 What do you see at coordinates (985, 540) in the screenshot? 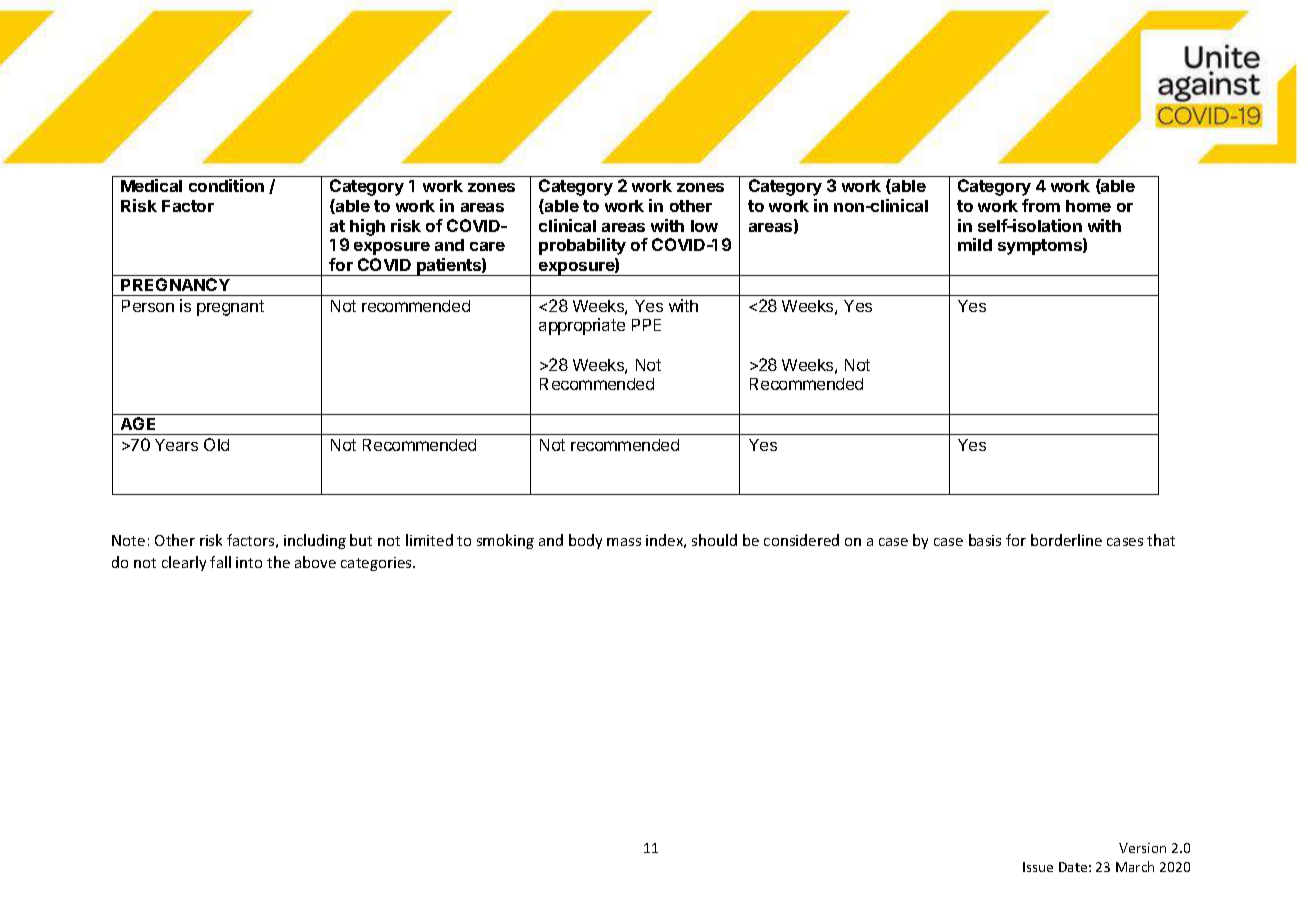
I see `basis` at bounding box center [985, 540].
